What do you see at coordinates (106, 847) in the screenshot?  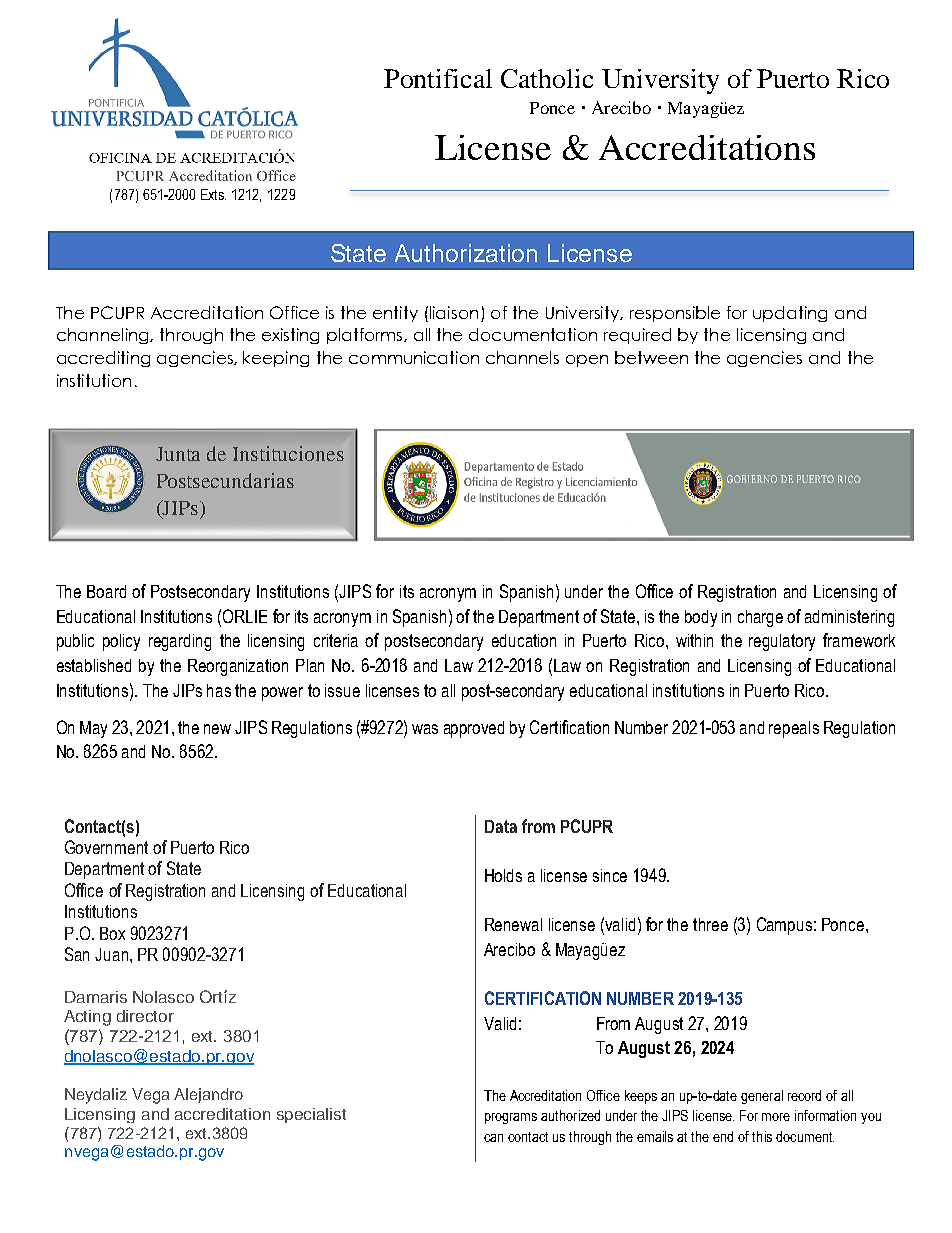 I see `Government` at bounding box center [106, 847].
